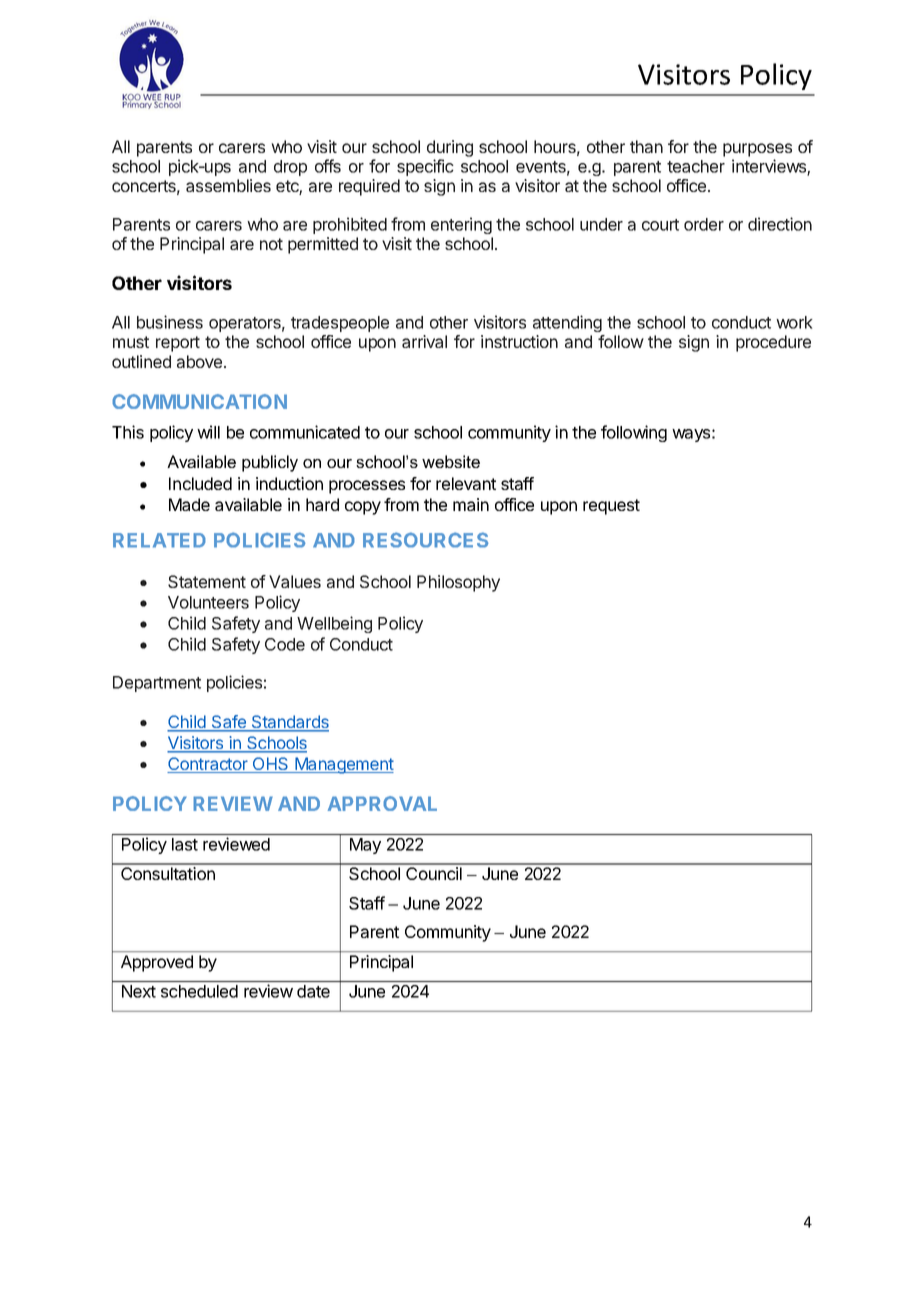  I want to click on date, so click(313, 991).
